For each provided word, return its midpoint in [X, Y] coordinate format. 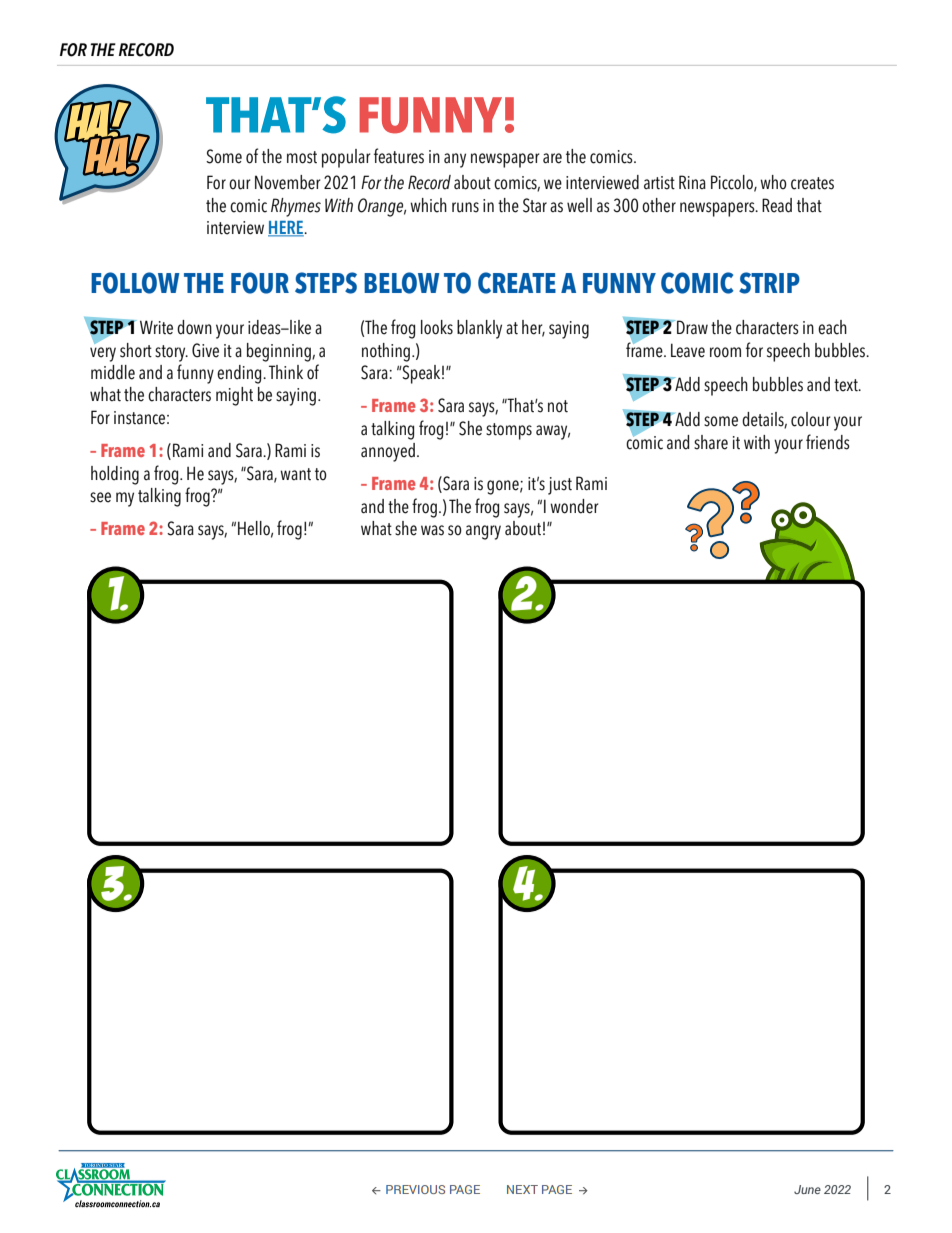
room [725, 352]
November [288, 182]
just [560, 486]
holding [115, 475]
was [432, 530]
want [295, 474]
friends [828, 442]
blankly [479, 329]
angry [483, 532]
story [171, 353]
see [100, 497]
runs [465, 207]
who [773, 182]
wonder [574, 506]
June [807, 1189]
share [711, 442]
